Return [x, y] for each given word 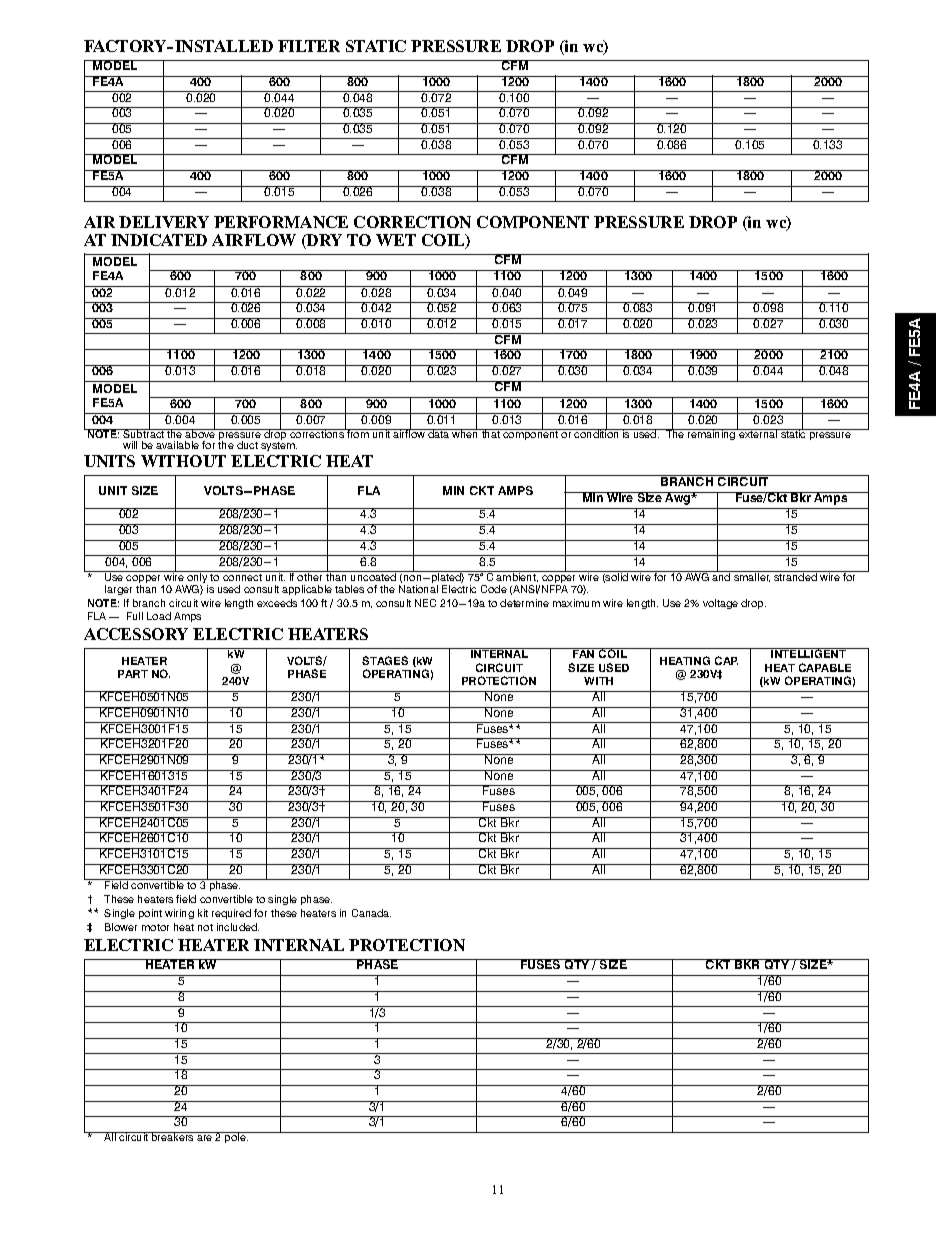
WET [396, 240]
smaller [752, 576]
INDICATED [159, 240]
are [204, 1138]
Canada [371, 913]
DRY [323, 241]
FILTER [309, 46]
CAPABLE [825, 667]
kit [203, 913]
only [197, 578]
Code [494, 589]
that [491, 433]
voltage [720, 604]
